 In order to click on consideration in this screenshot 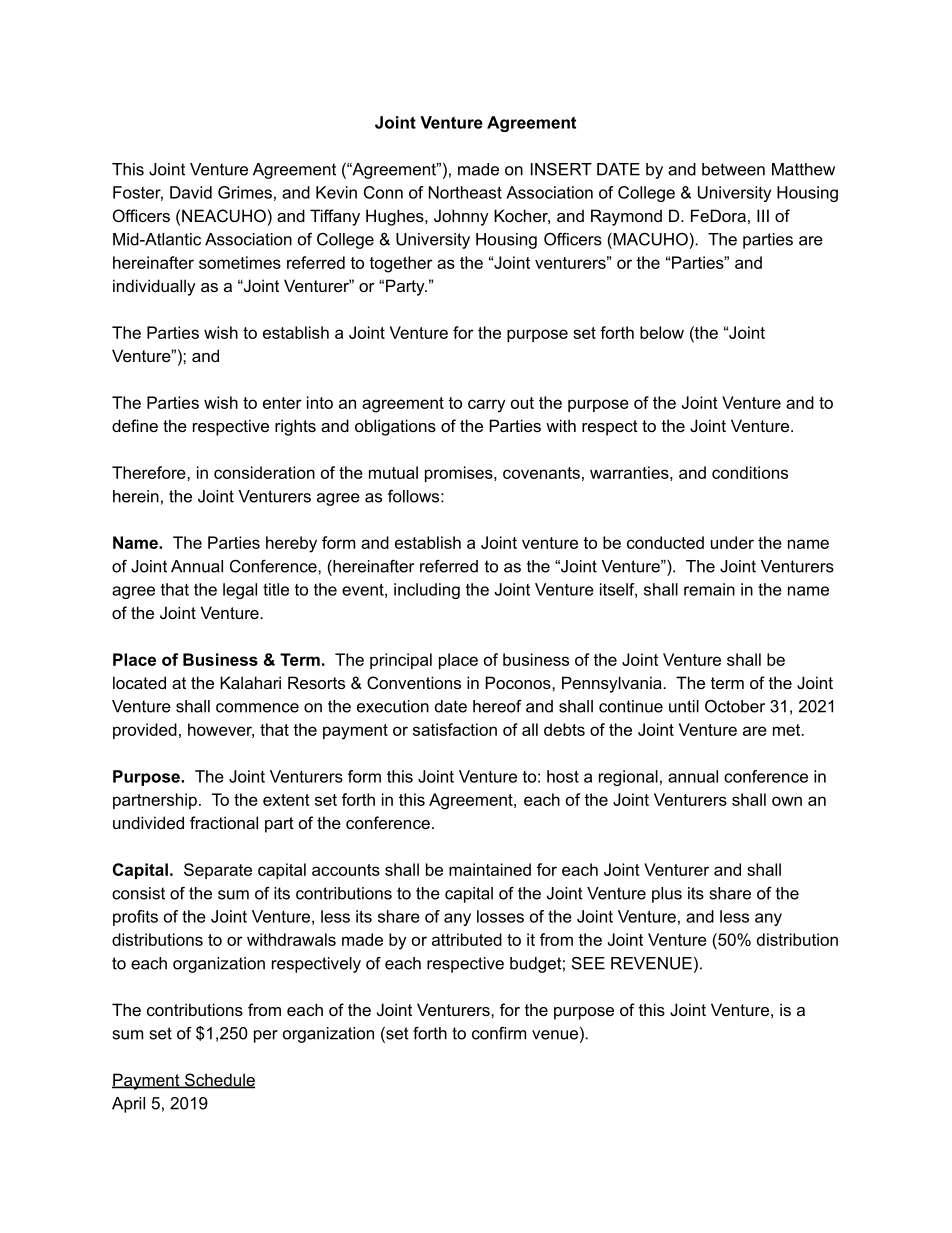, I will do `click(264, 472)`.
